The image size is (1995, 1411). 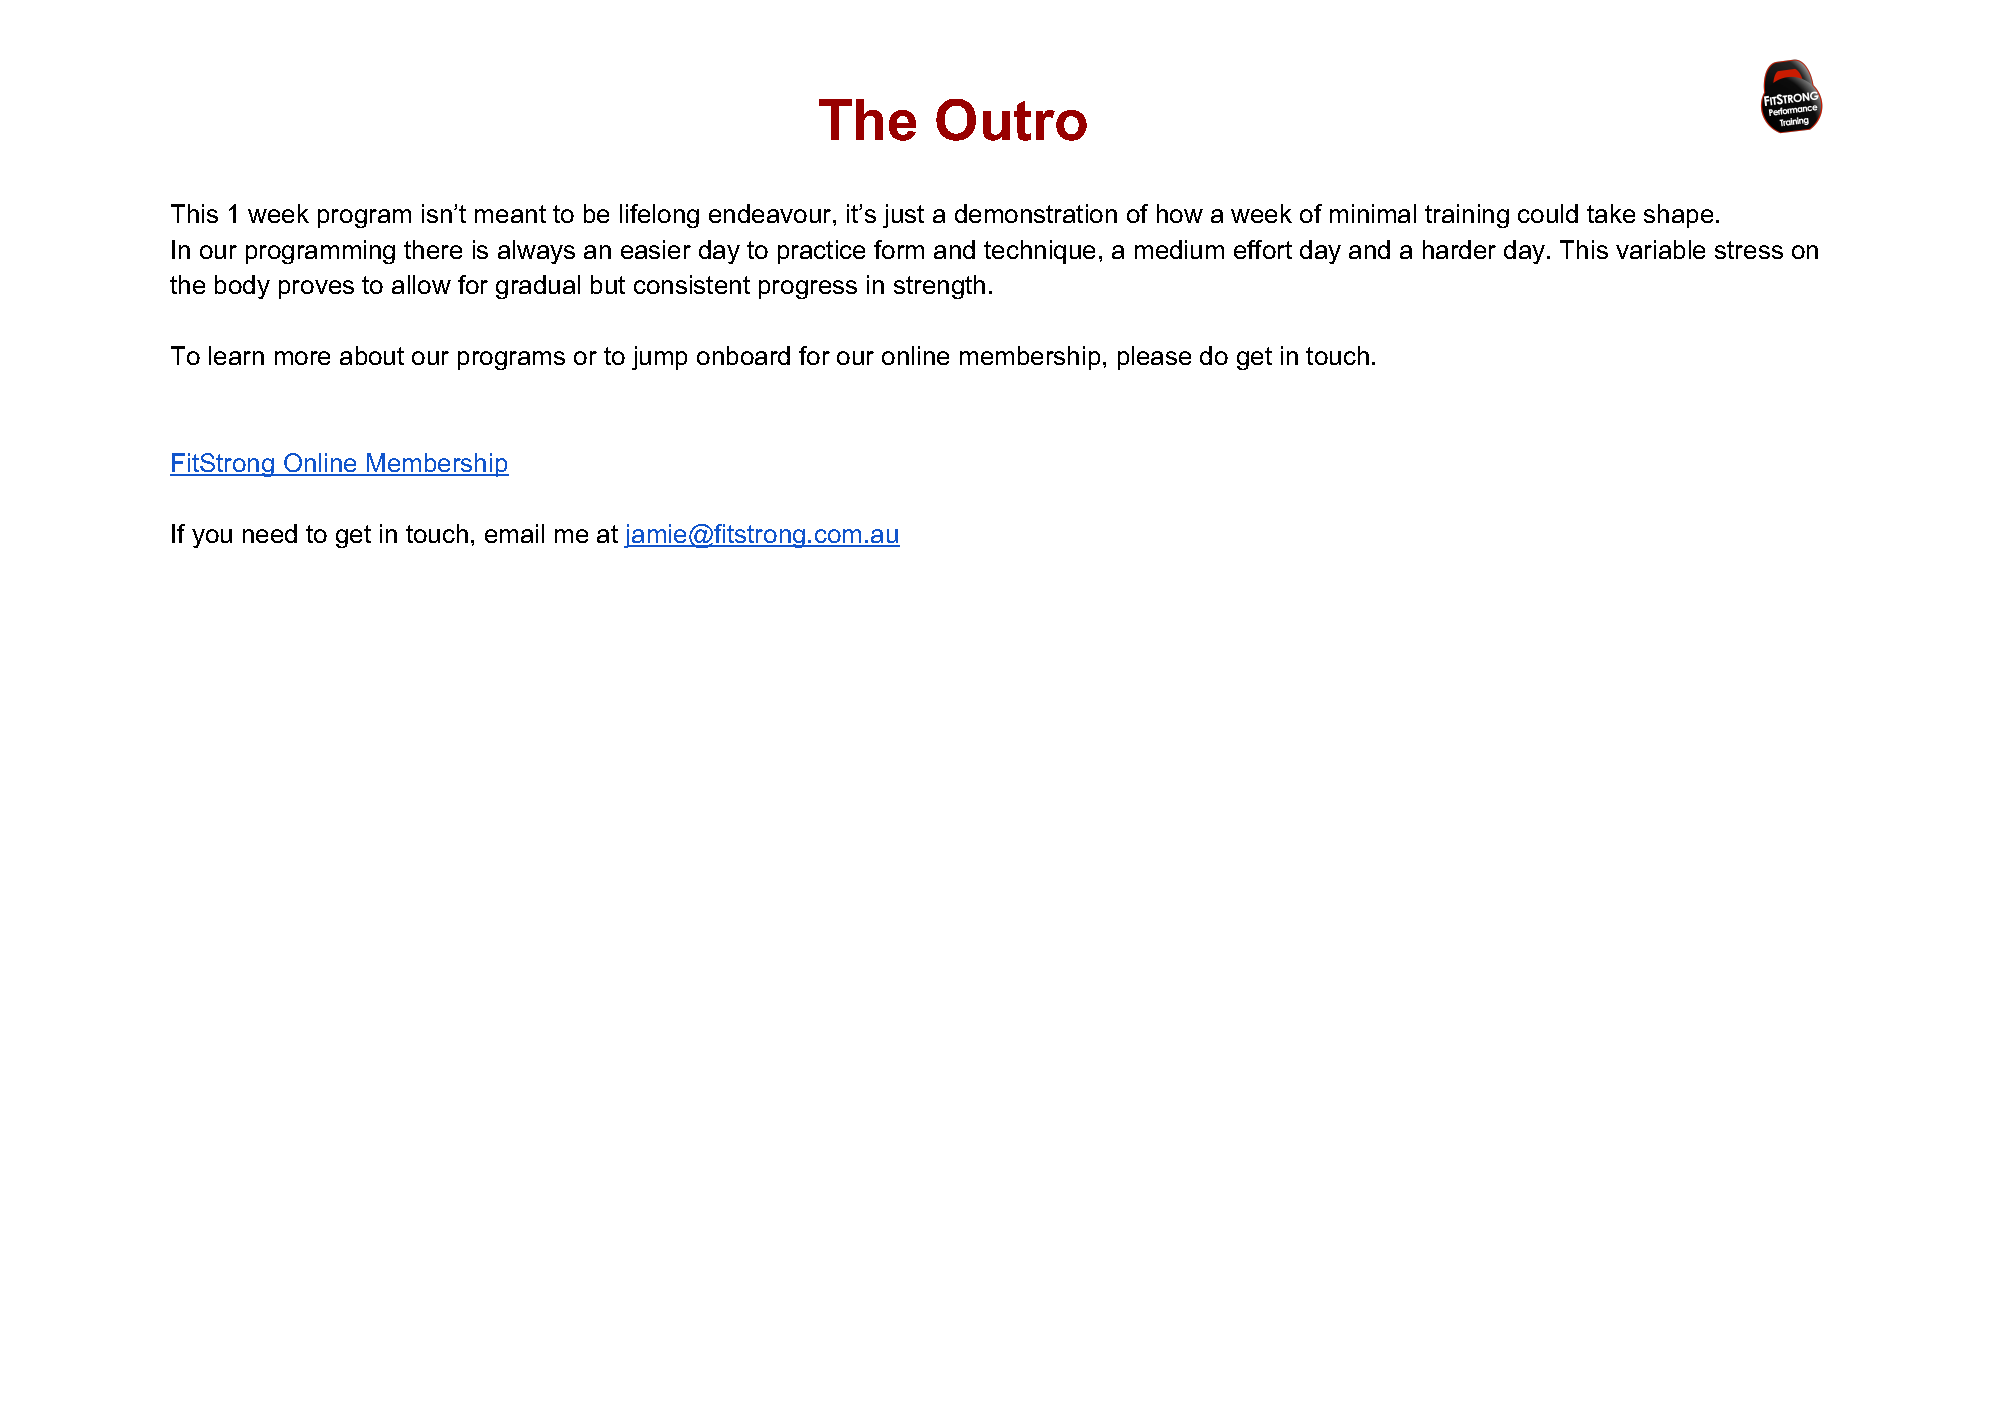 What do you see at coordinates (514, 533) in the page?
I see `email` at bounding box center [514, 533].
